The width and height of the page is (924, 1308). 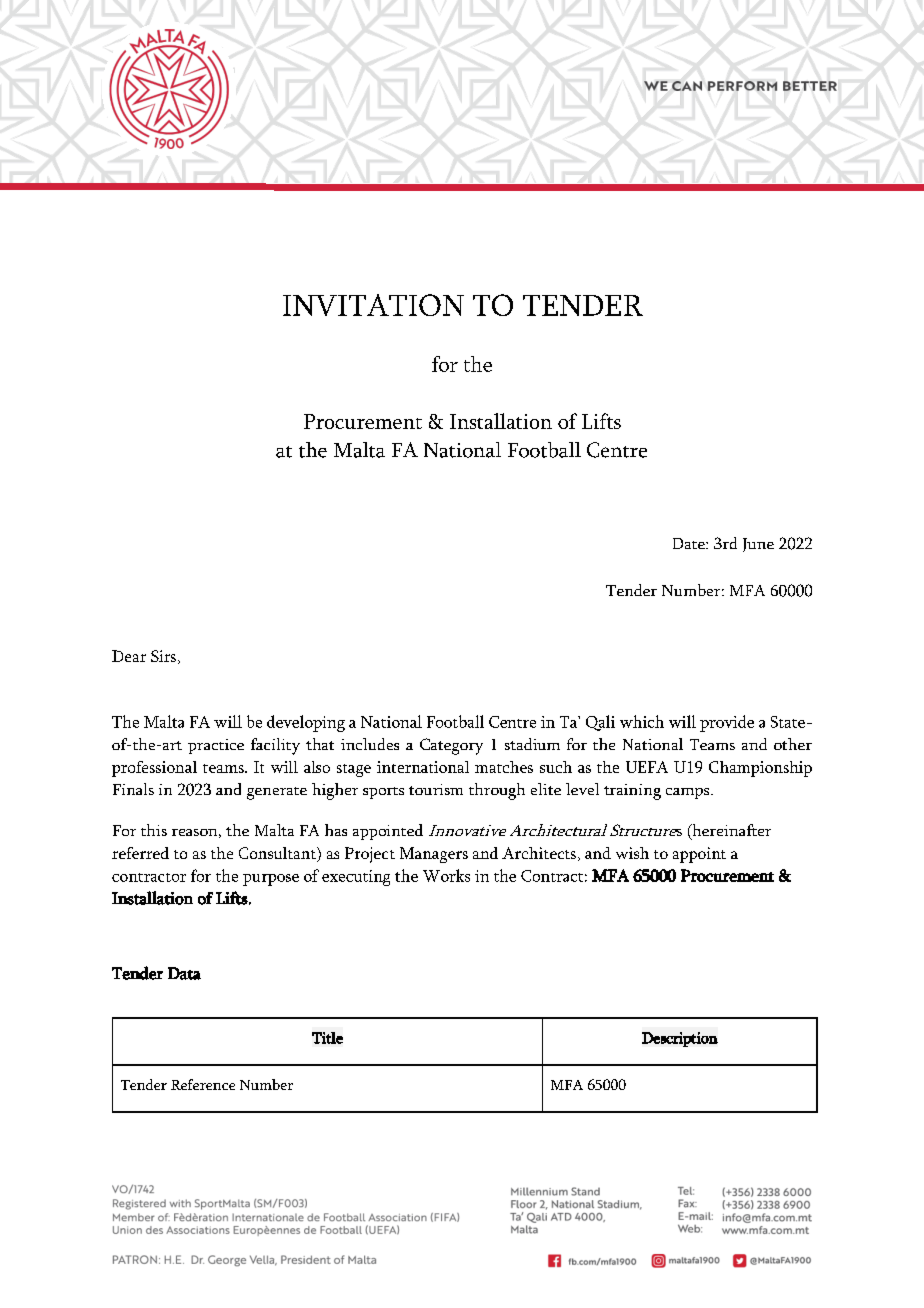 I want to click on facility, so click(x=275, y=746).
